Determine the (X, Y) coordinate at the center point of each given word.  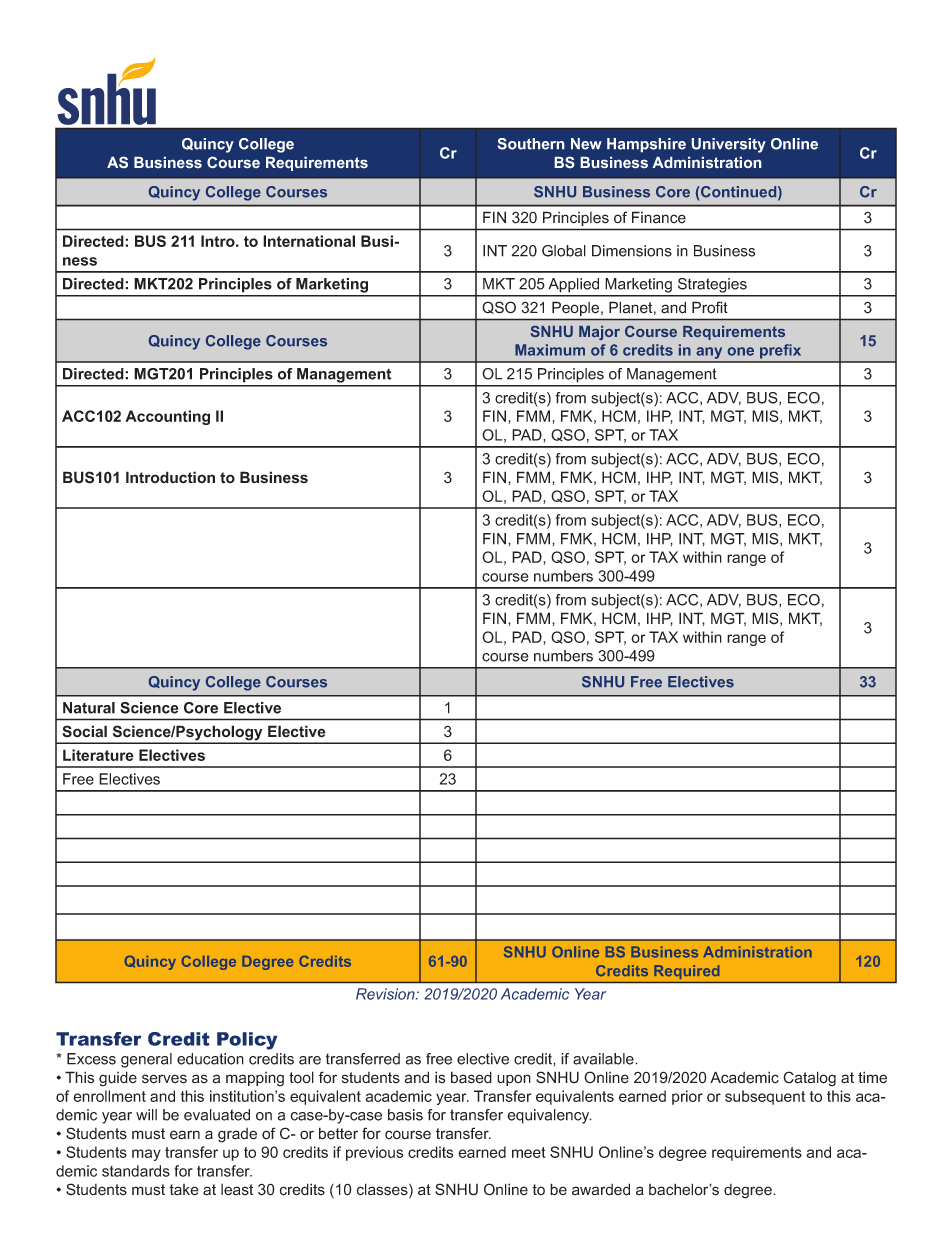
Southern (531, 144)
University (729, 145)
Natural (89, 708)
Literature (98, 755)
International (309, 241)
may (146, 1155)
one (741, 351)
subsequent (765, 1097)
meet (529, 1152)
